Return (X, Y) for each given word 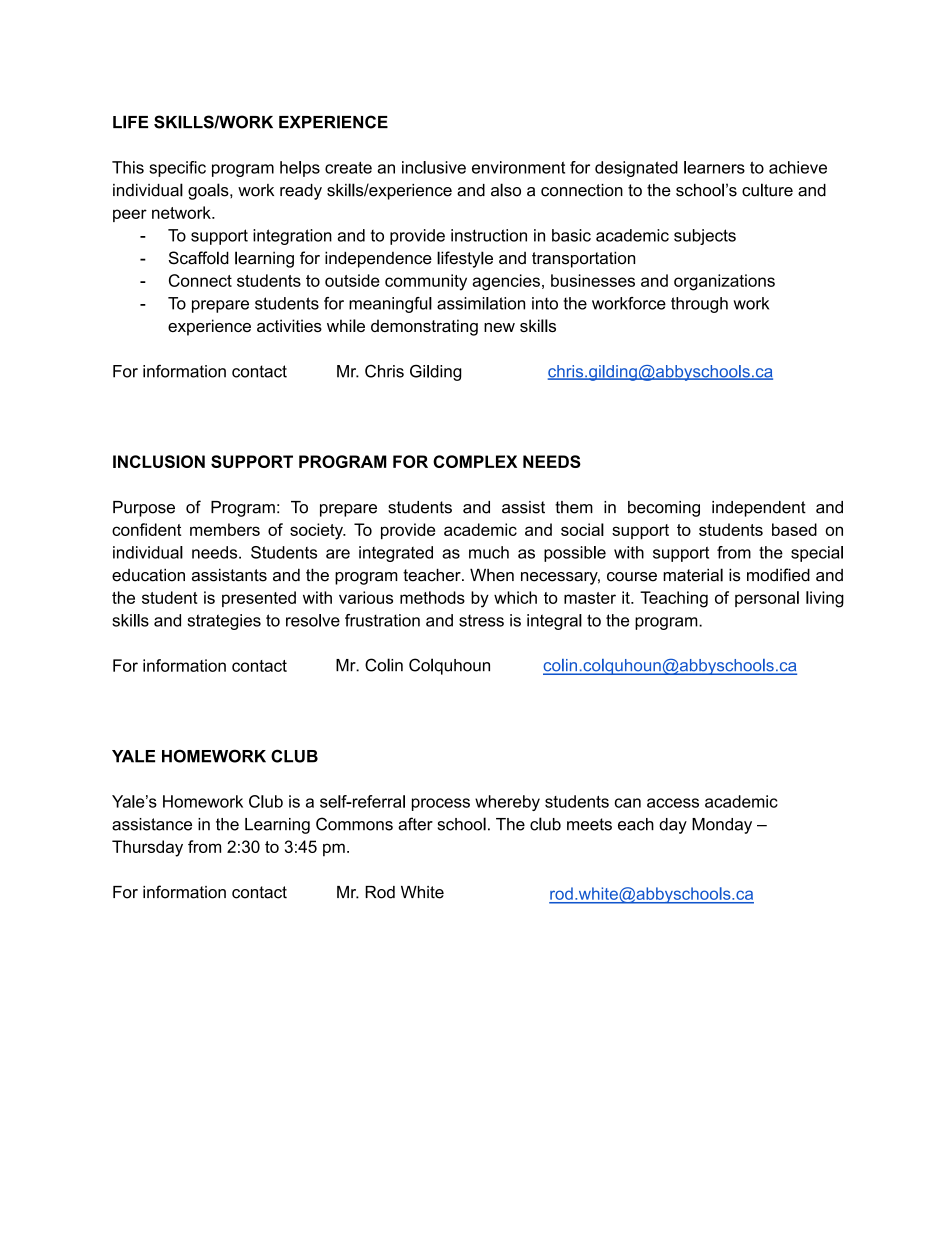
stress (481, 621)
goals (209, 191)
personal (767, 599)
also (506, 190)
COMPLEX (475, 461)
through (699, 305)
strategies (224, 622)
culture (767, 190)
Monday (722, 826)
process (441, 804)
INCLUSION (159, 461)
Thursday (147, 848)
